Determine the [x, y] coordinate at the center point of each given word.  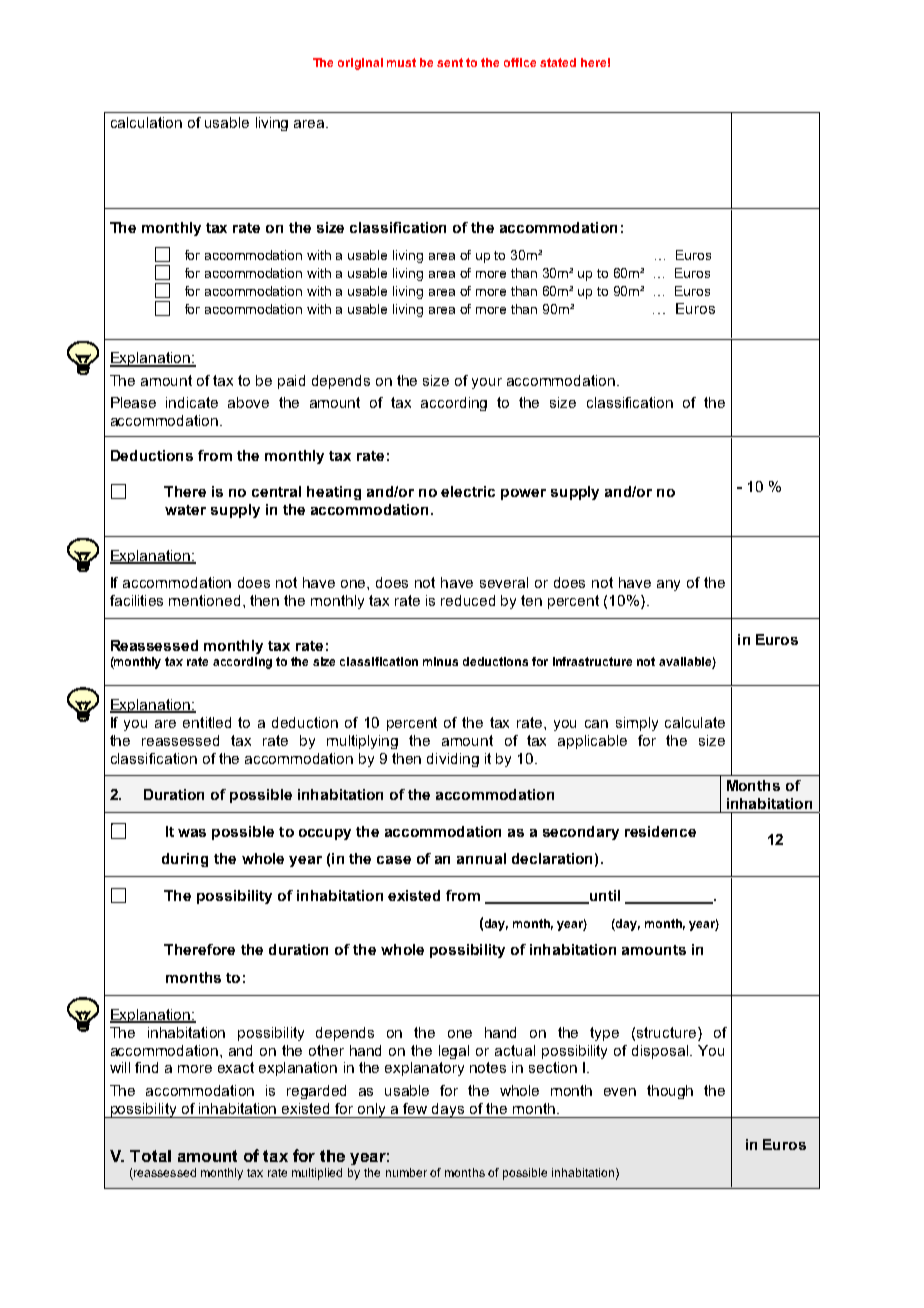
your [487, 383]
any [668, 585]
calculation [146, 122]
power [523, 494]
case [394, 860]
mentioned [204, 600]
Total [150, 1156]
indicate [192, 402]
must [401, 62]
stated [558, 62]
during [185, 860]
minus [440, 661]
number [406, 1172]
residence [660, 831]
